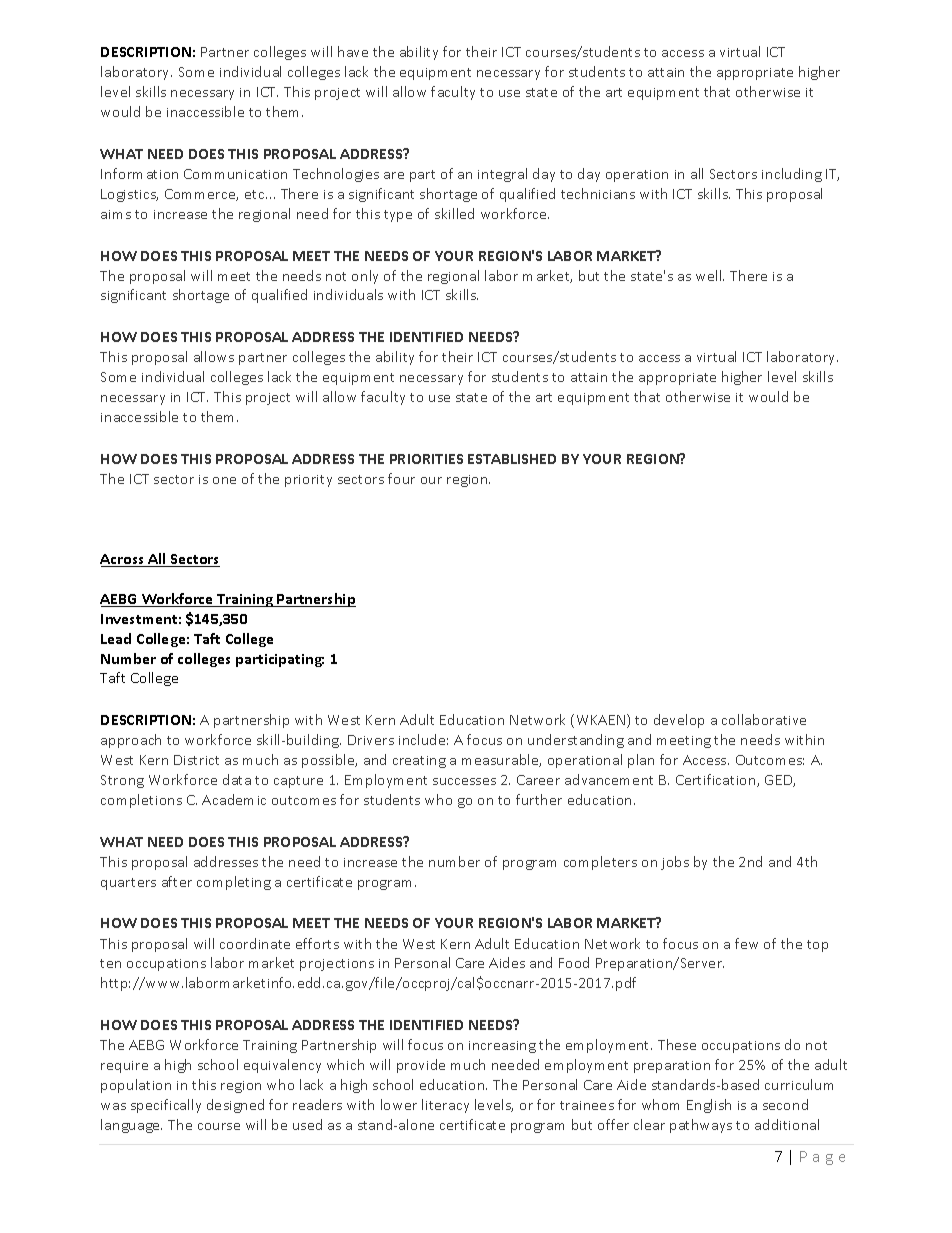 This screenshot has height=1233, width=952. What do you see at coordinates (177, 881) in the screenshot?
I see `after` at bounding box center [177, 881].
